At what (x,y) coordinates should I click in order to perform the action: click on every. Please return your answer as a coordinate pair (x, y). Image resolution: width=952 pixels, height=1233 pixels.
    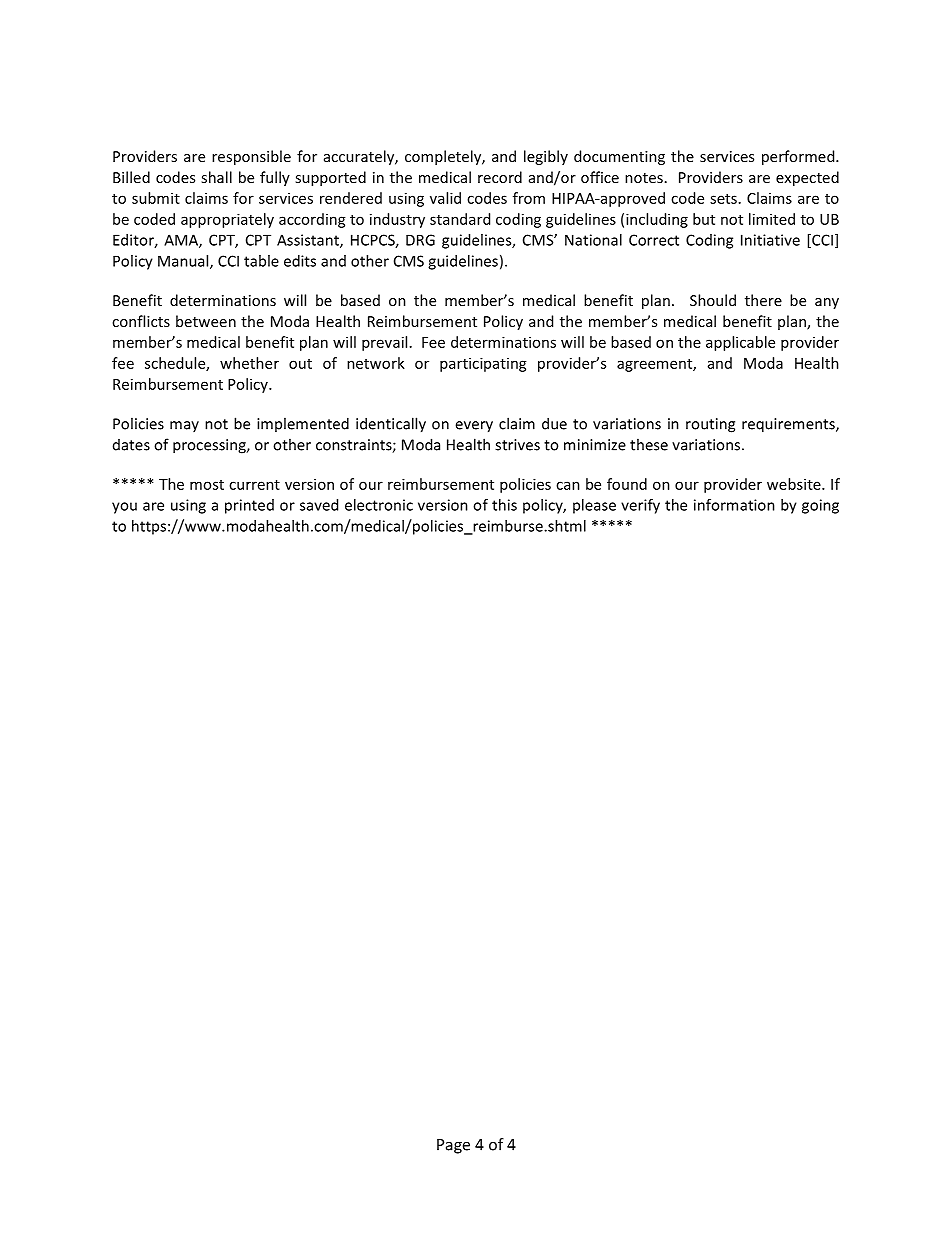
    Looking at the image, I should click on (474, 427).
